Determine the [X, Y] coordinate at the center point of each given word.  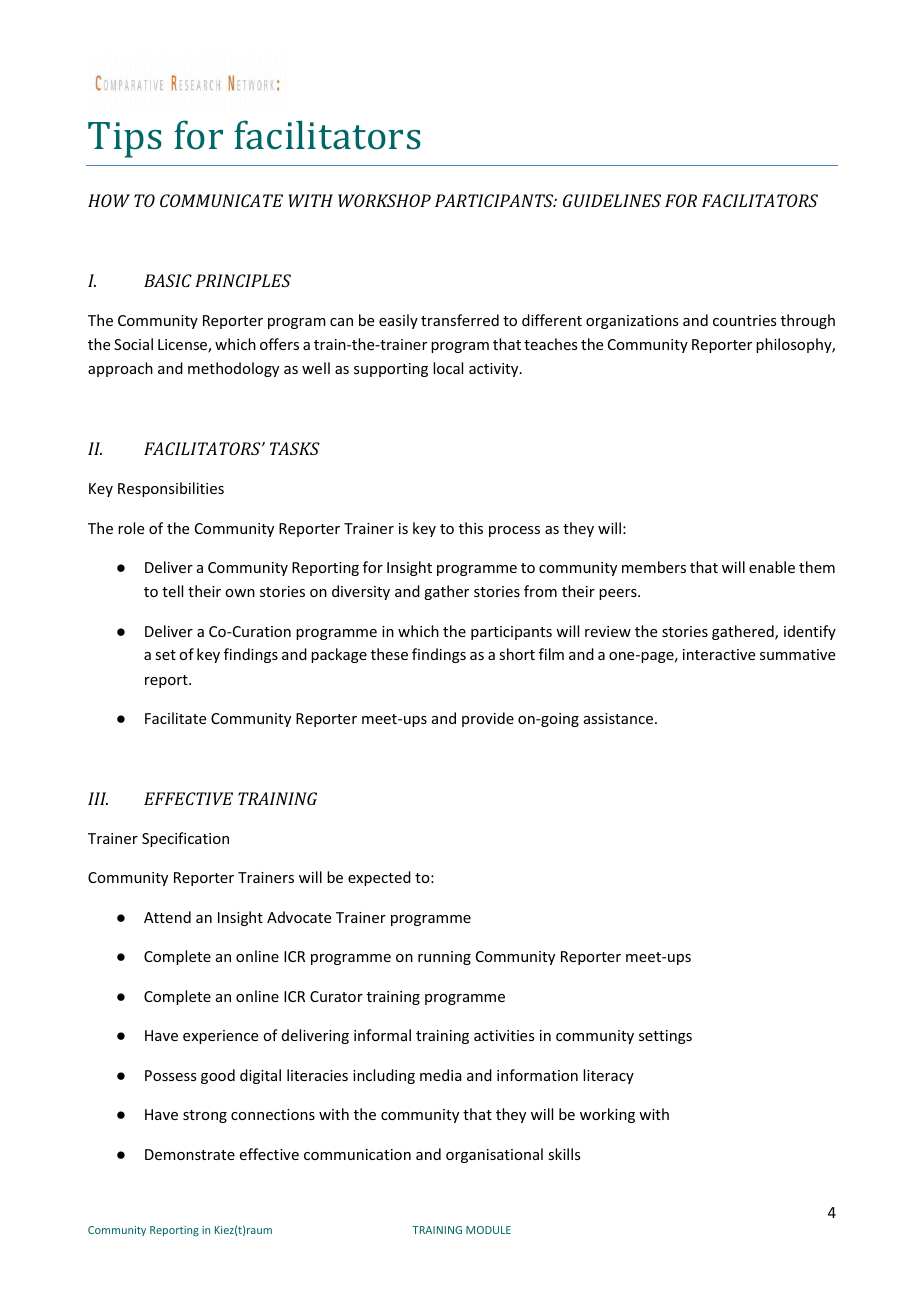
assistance [618, 718]
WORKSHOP [384, 200]
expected [379, 878]
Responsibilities [171, 489]
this [471, 528]
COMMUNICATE [221, 200]
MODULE [488, 1230]
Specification [185, 839]
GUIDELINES [612, 200]
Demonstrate [190, 1154]
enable [772, 567]
